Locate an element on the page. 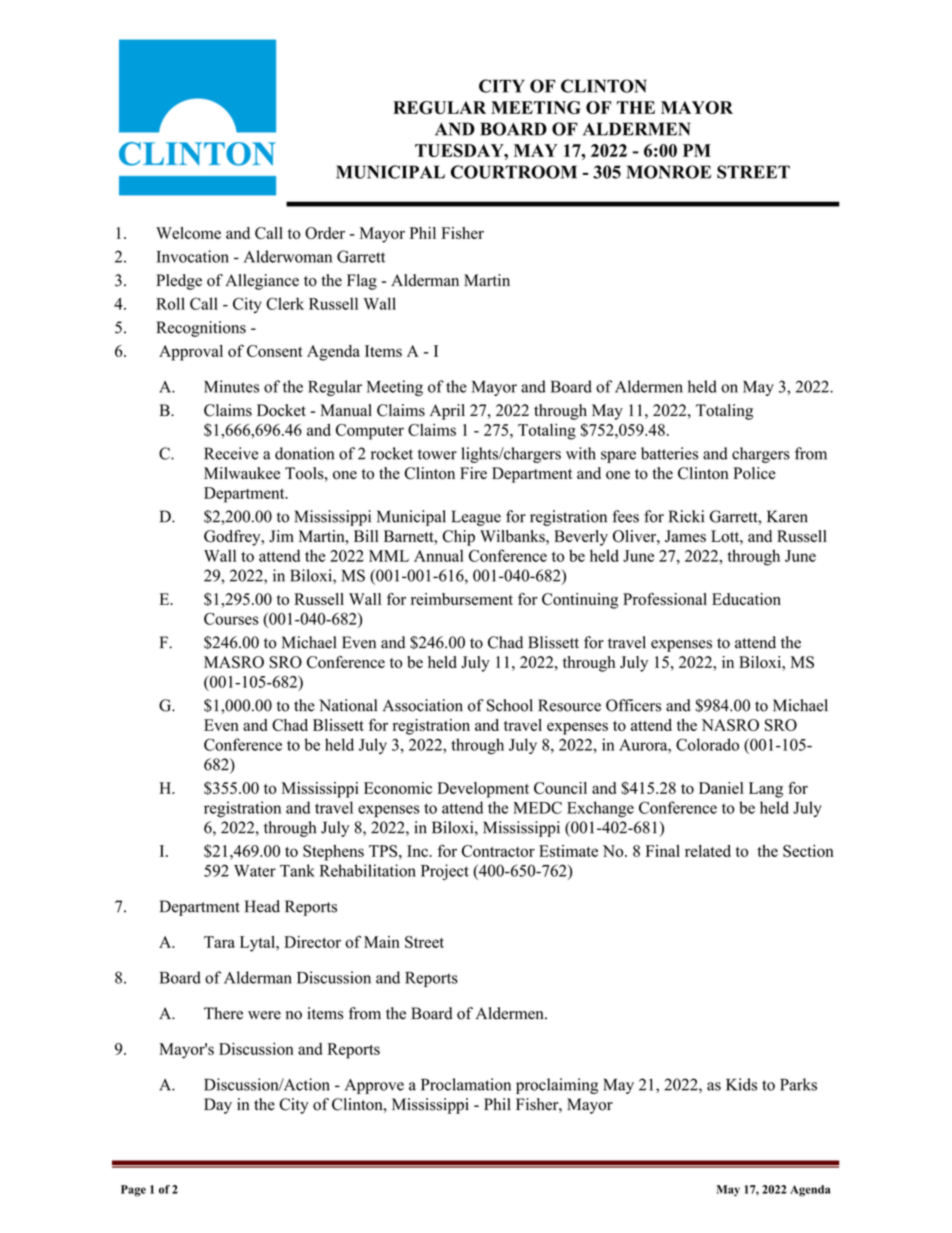 The image size is (952, 1233). MONROE is located at coordinates (669, 172).
